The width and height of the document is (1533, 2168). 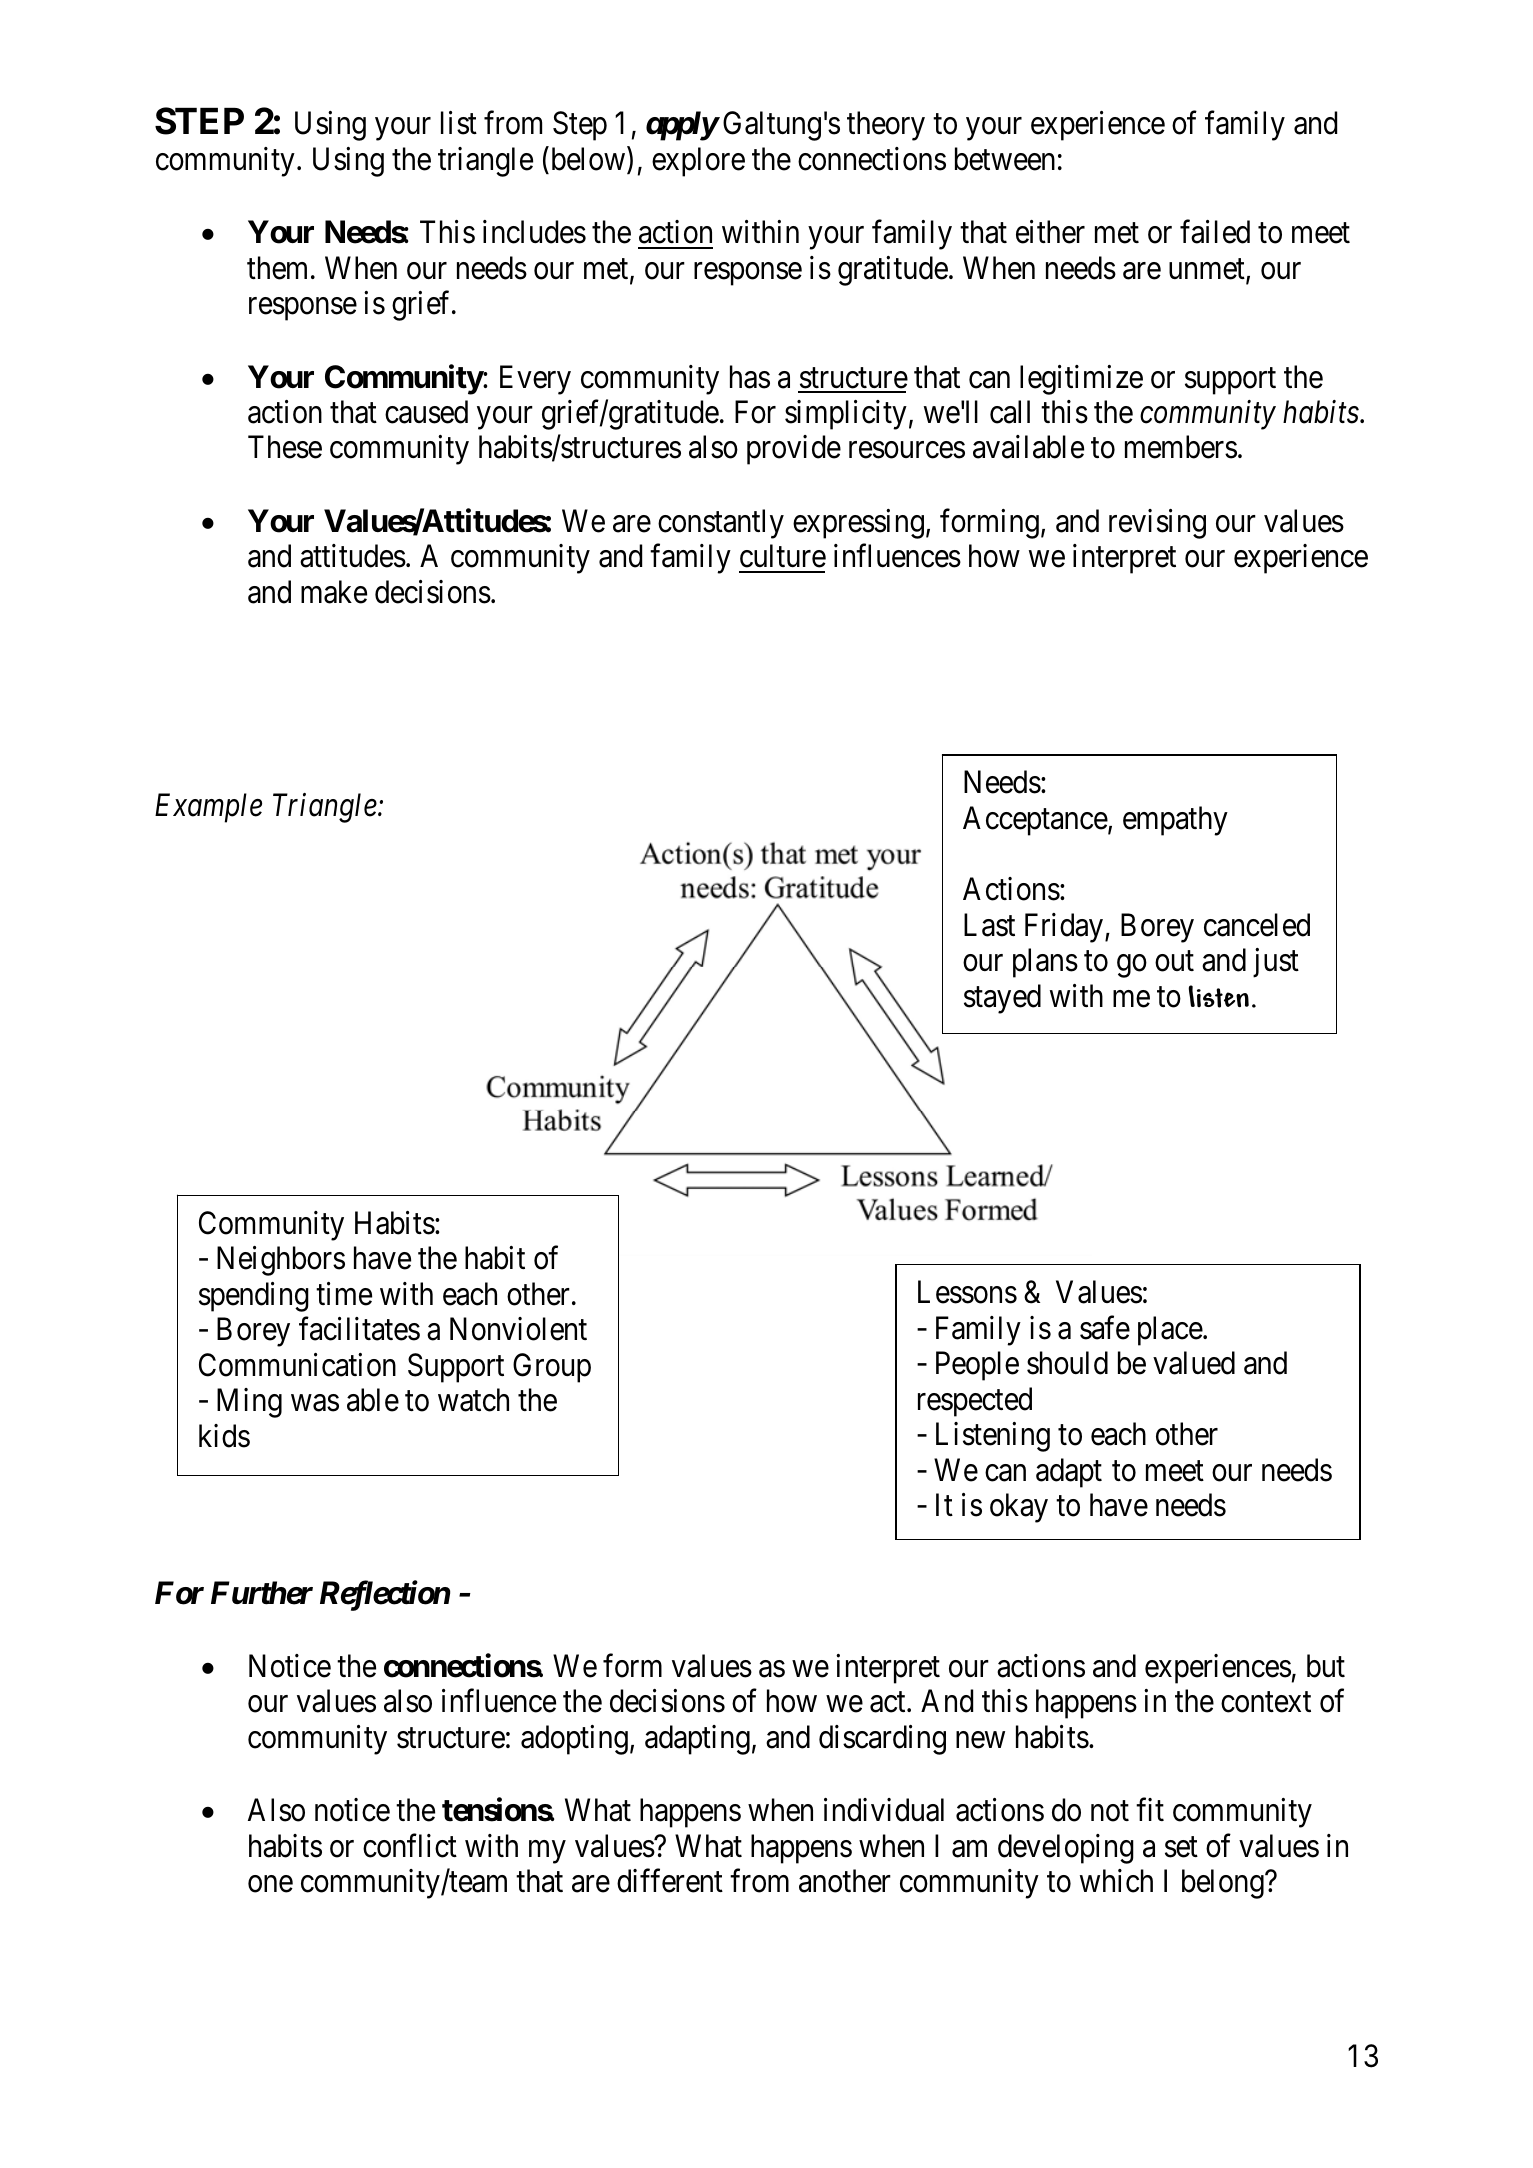 What do you see at coordinates (698, 162) in the document?
I see `explore` at bounding box center [698, 162].
